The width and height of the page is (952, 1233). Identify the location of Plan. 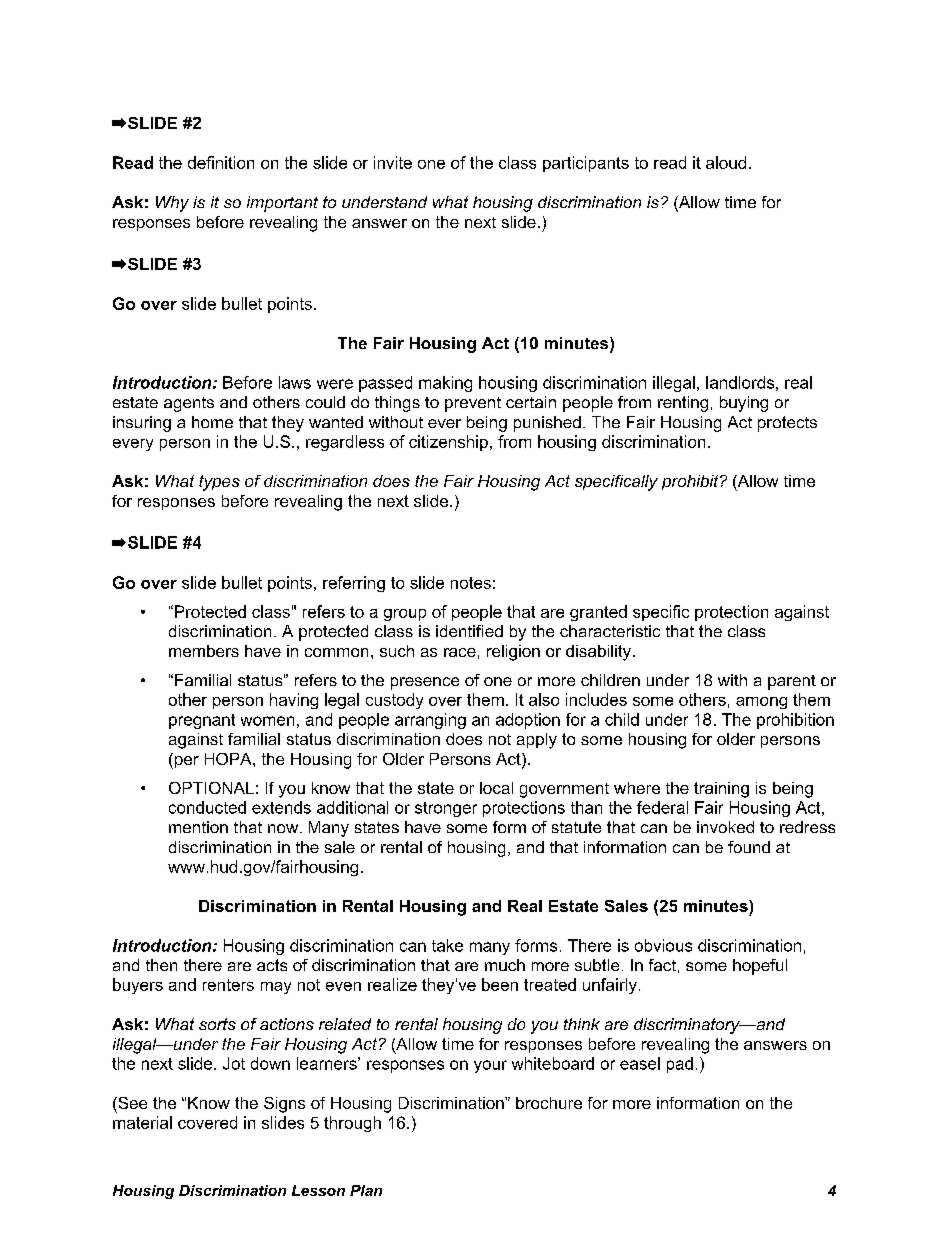
(366, 1190).
